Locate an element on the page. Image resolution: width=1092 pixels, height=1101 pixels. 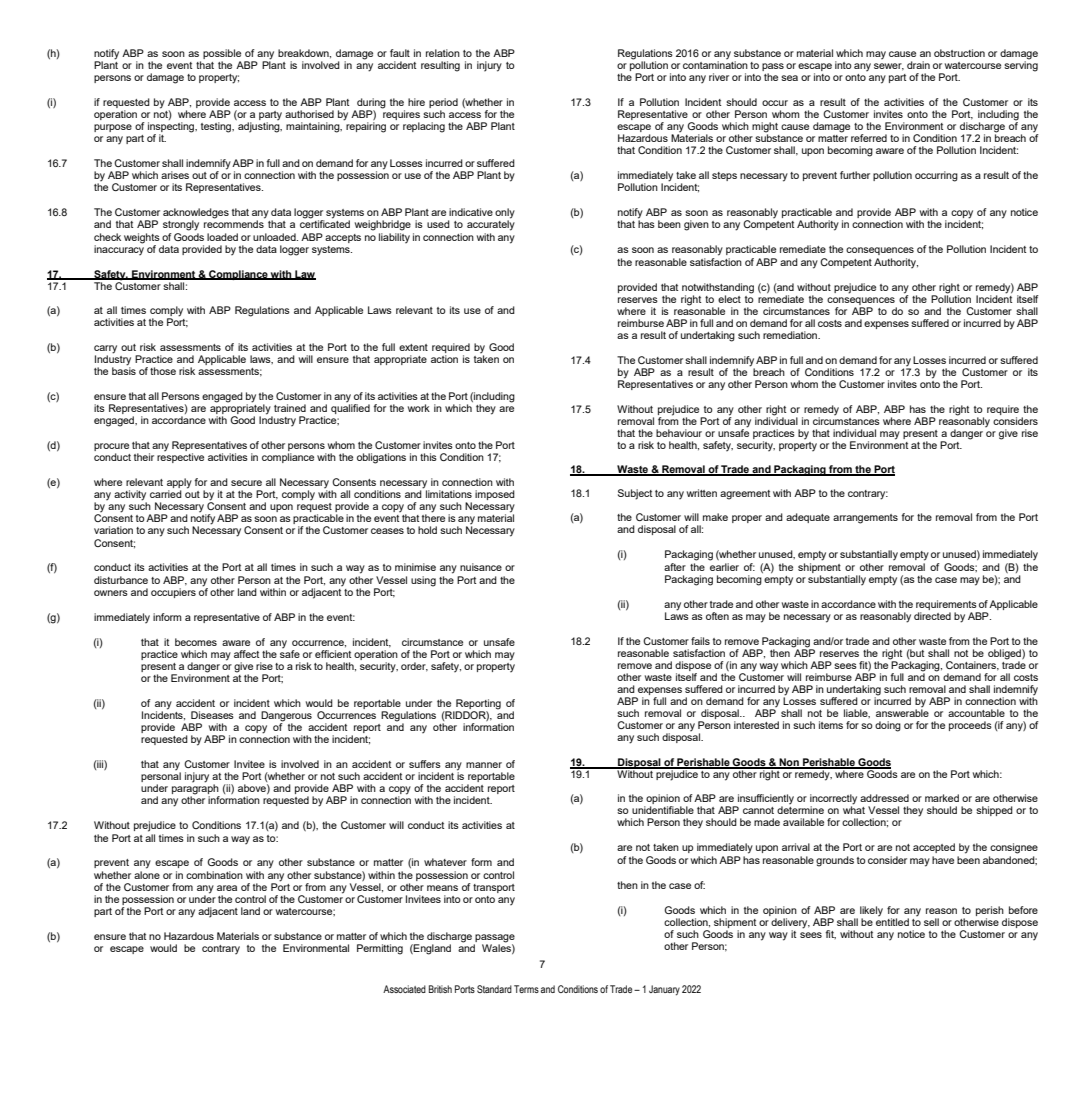
area is located at coordinates (227, 888).
